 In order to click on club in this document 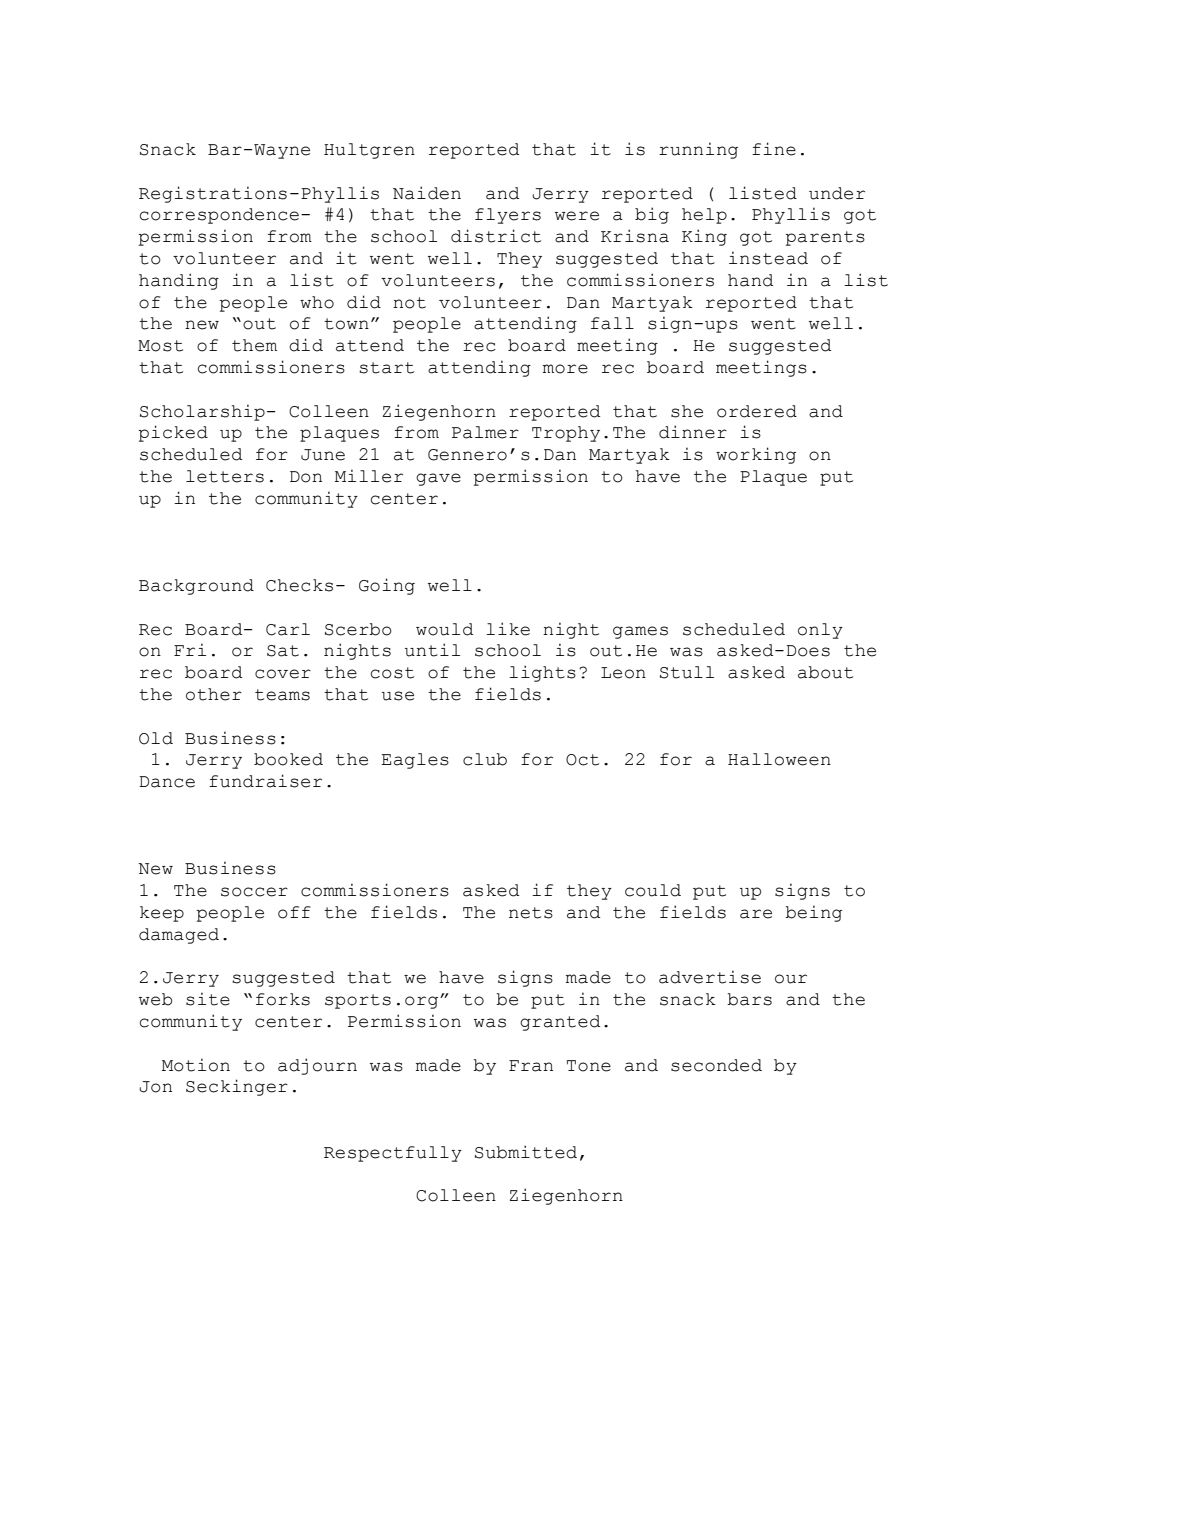, I will do `click(485, 759)`.
